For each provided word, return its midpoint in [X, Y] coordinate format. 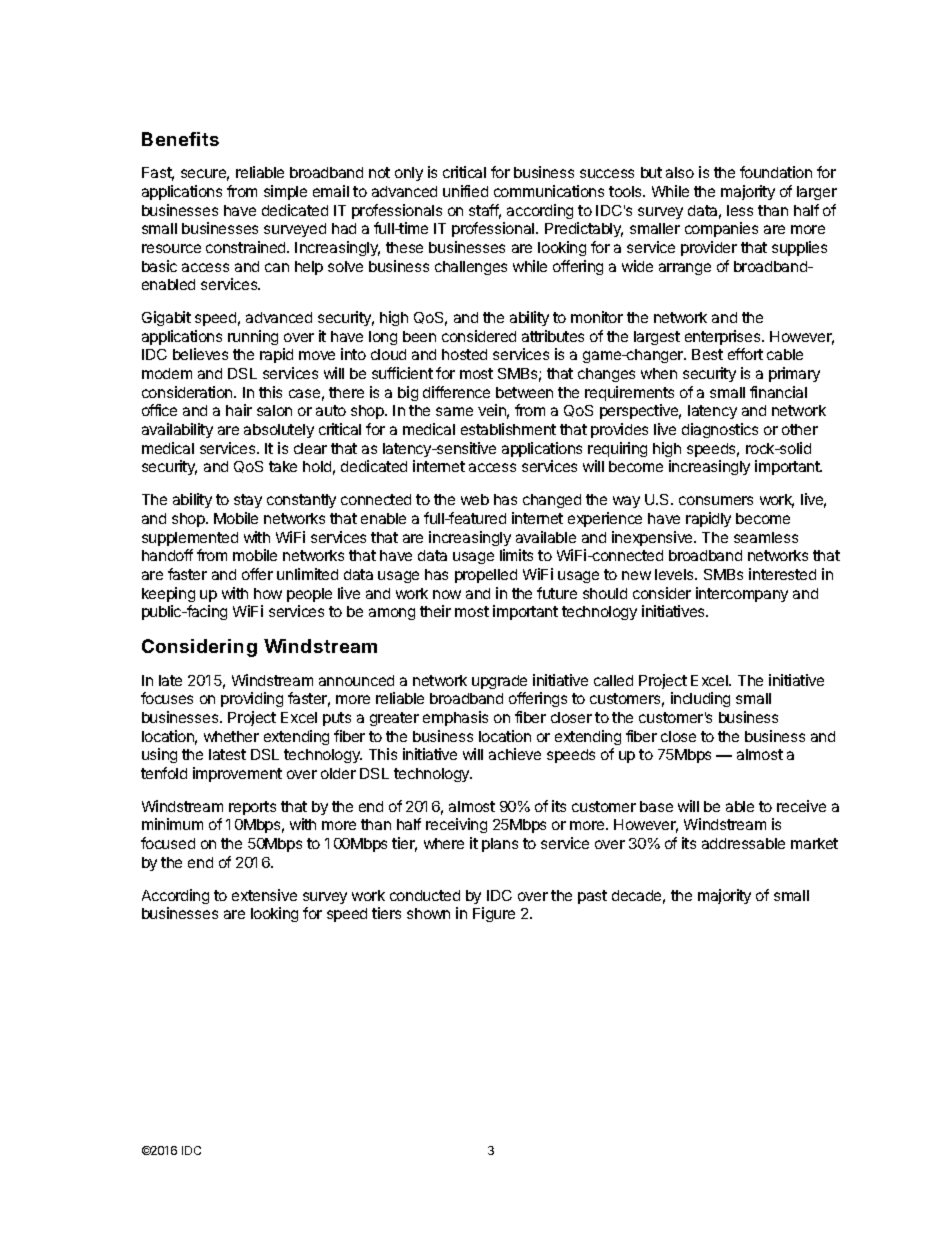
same [454, 411]
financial [778, 392]
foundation [776, 172]
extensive [264, 895]
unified [465, 191]
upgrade [499, 682]
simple [285, 192]
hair [239, 410]
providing [252, 699]
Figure [494, 914]
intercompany [742, 594]
